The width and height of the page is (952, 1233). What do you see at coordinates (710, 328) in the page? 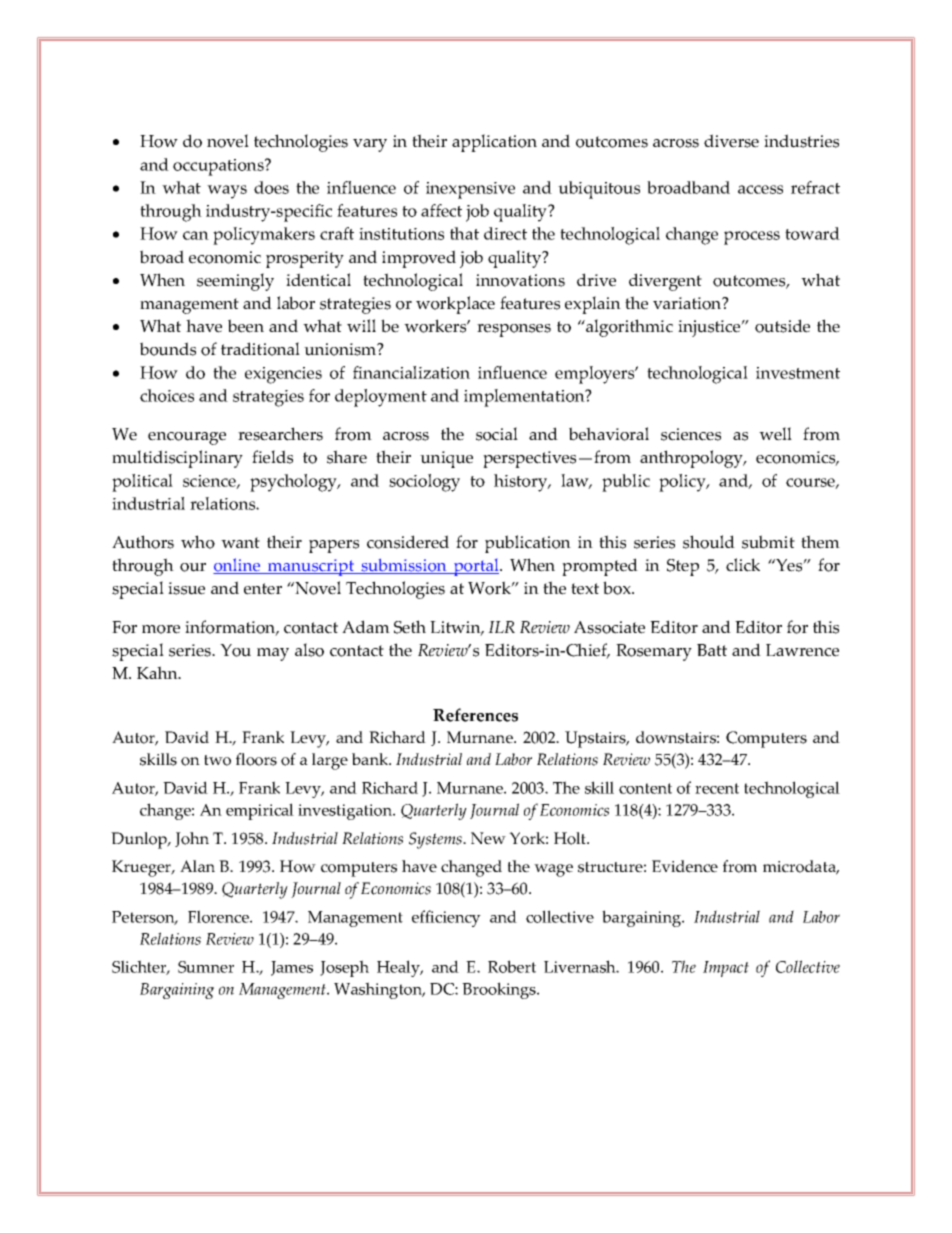
I see `injustice` at bounding box center [710, 328].
